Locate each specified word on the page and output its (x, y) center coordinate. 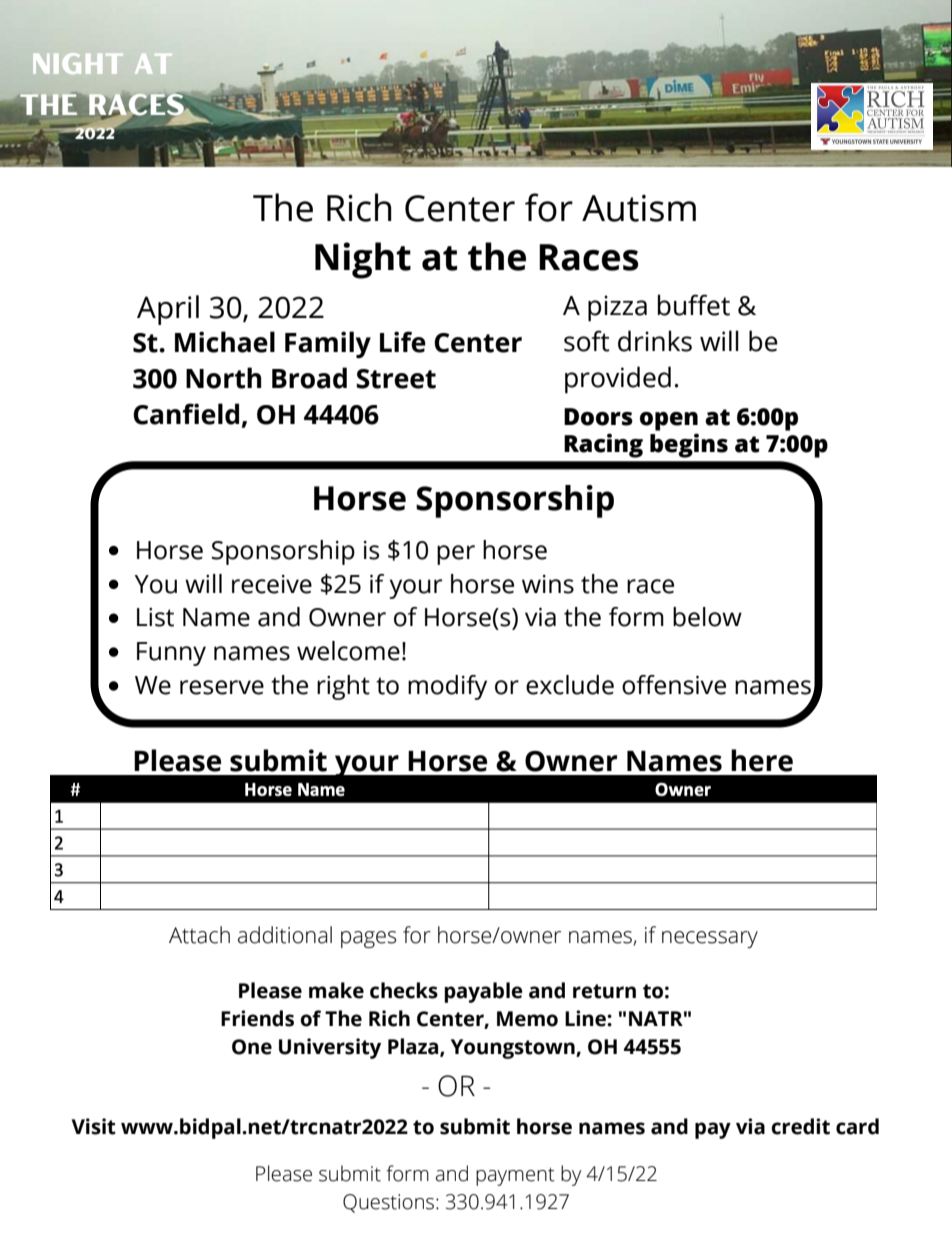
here (762, 760)
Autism (639, 208)
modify (447, 687)
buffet (693, 305)
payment (515, 1177)
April (168, 310)
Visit (94, 1126)
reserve (222, 687)
